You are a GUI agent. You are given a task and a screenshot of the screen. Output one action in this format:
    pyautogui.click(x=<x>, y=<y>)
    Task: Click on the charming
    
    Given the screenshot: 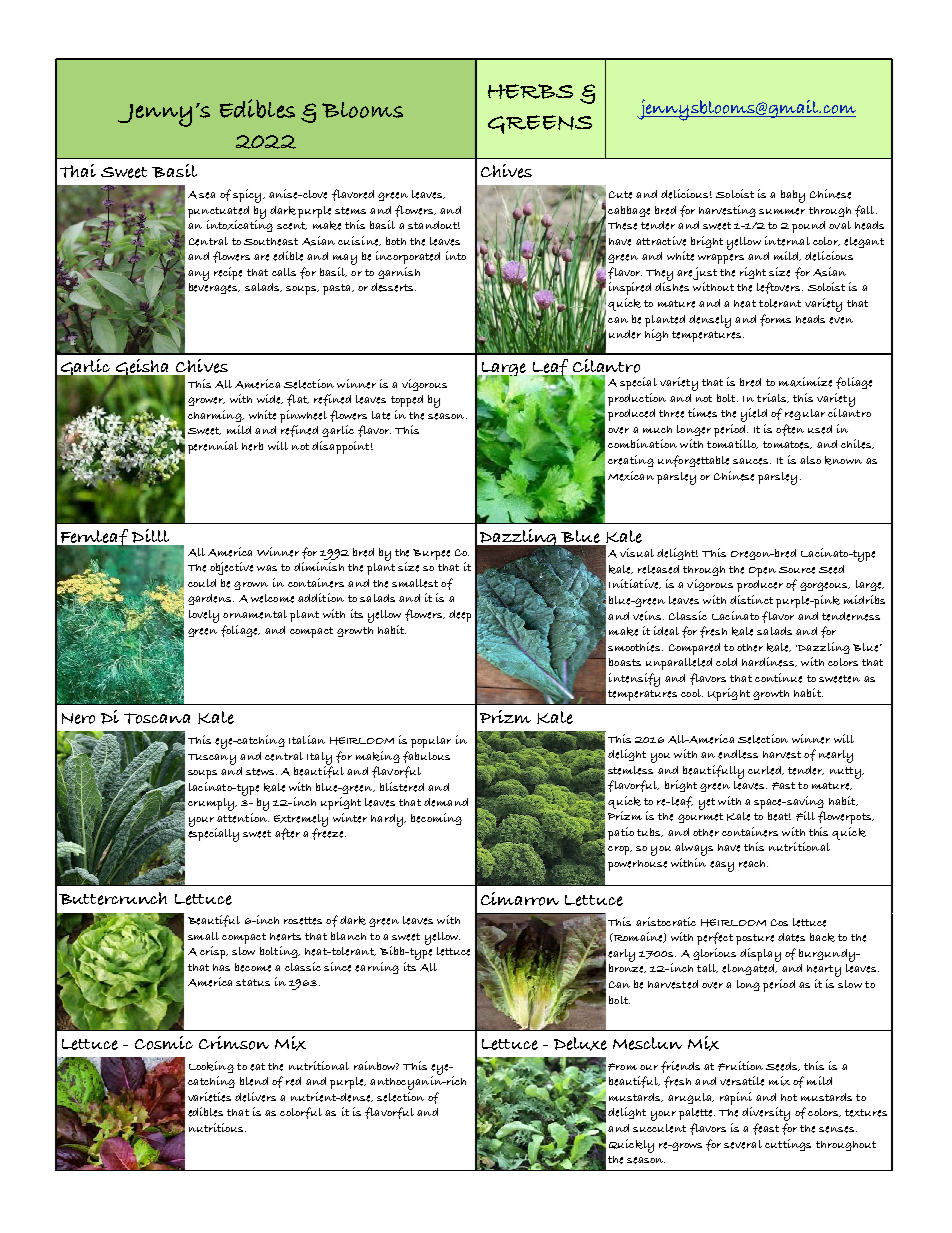 What is the action you would take?
    pyautogui.click(x=216, y=416)
